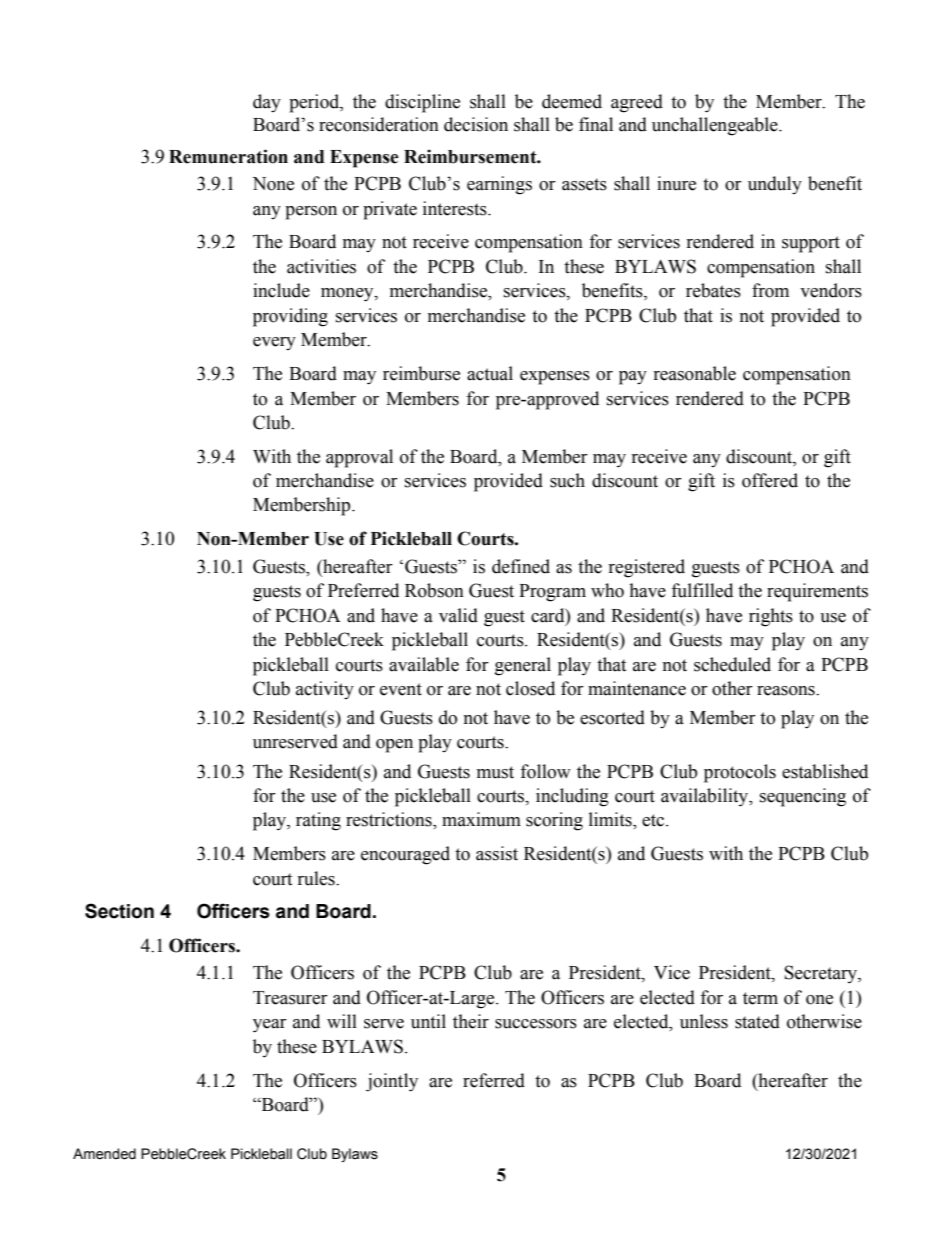 The width and height of the screenshot is (952, 1233). Describe the element at coordinates (228, 156) in the screenshot. I see `Remuneration` at that location.
